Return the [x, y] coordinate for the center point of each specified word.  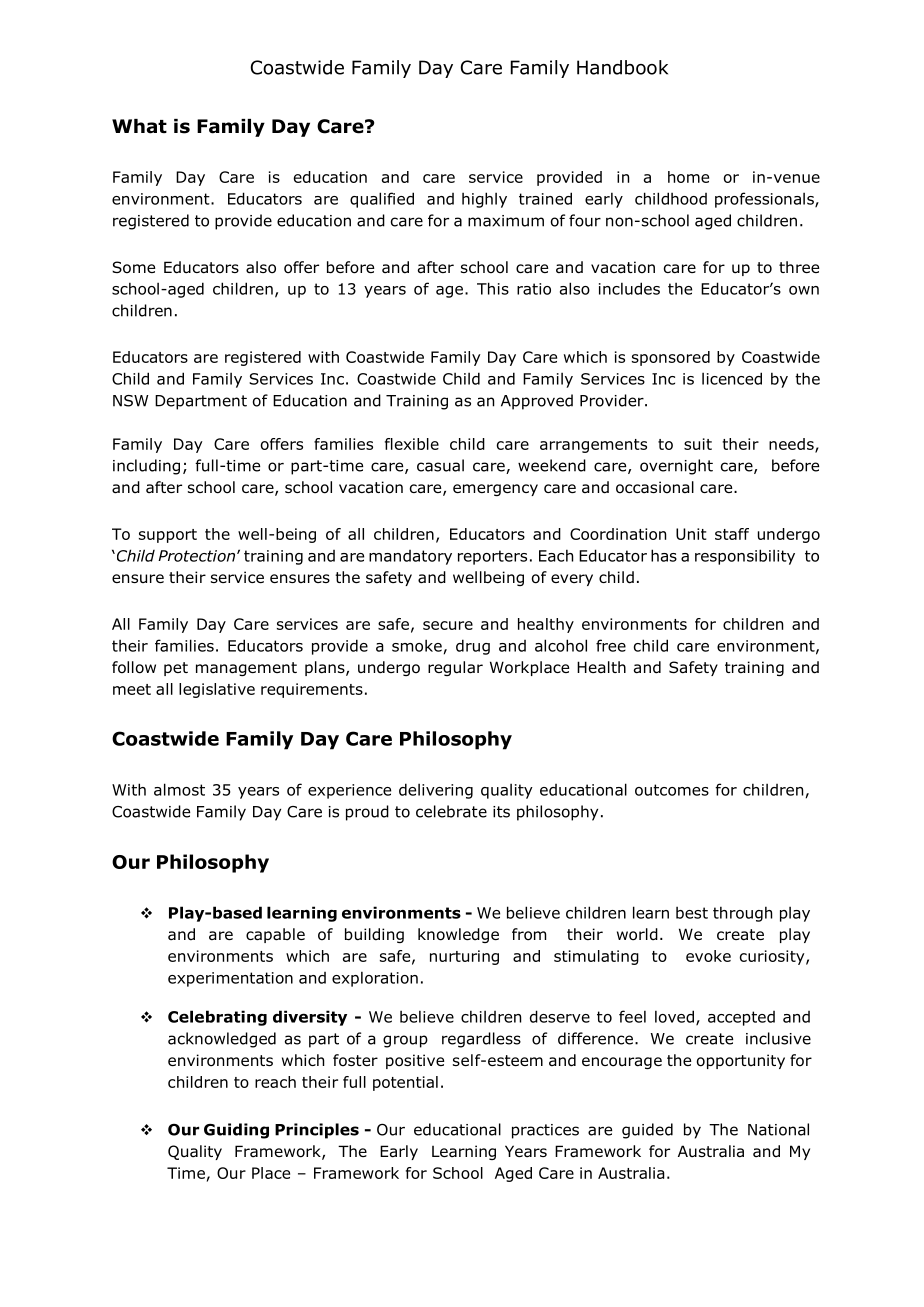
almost [179, 789]
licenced [732, 378]
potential [405, 1083]
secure [448, 625]
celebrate [451, 811]
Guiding [236, 1131]
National [778, 1129]
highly [484, 200]
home [688, 177]
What [139, 126]
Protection [198, 556]
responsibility [745, 557]
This [493, 288]
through [742, 914]
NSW [131, 401]
